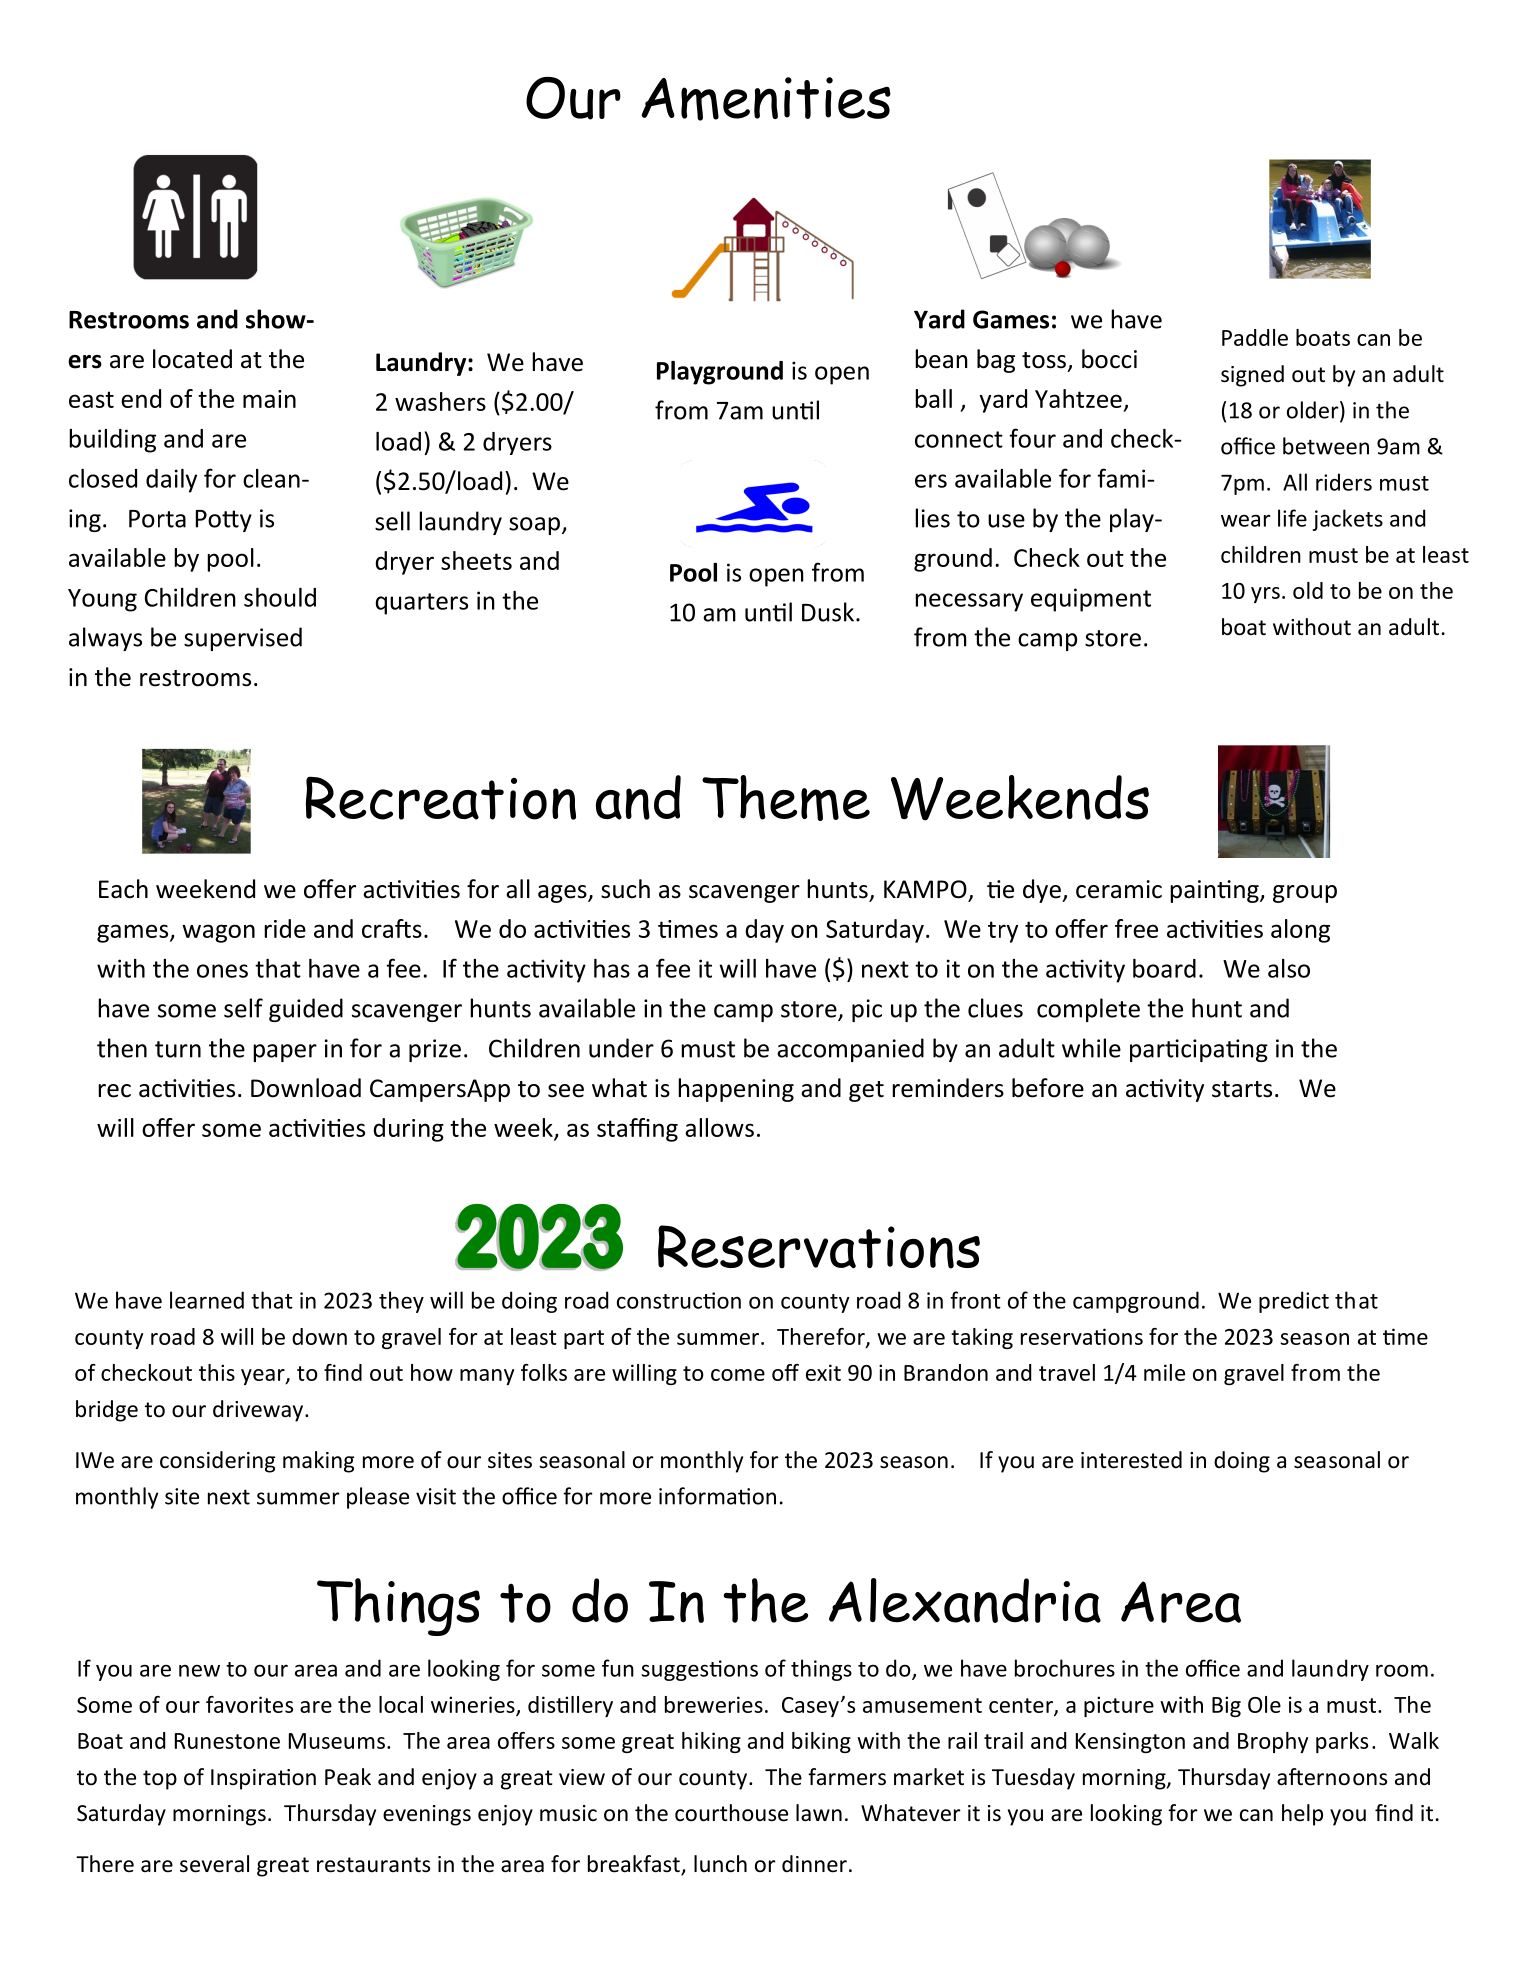 The width and height of the image is (1523, 1971). I want to click on ones, so click(222, 971).
